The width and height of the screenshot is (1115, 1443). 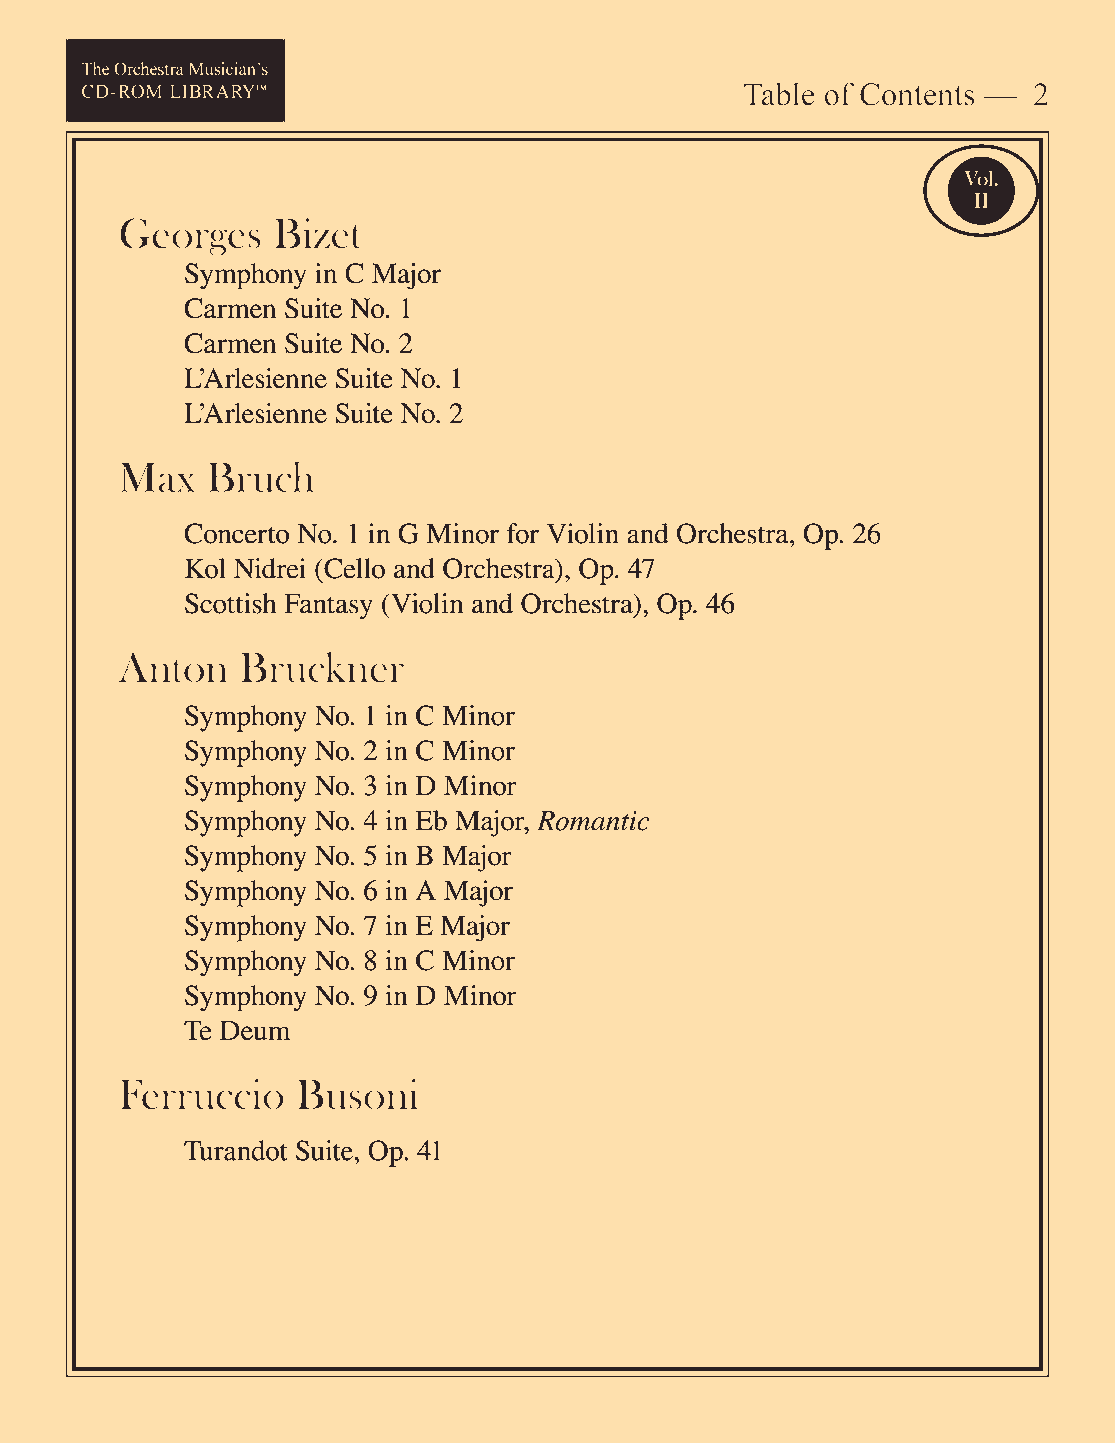 I want to click on Table, so click(x=779, y=94).
